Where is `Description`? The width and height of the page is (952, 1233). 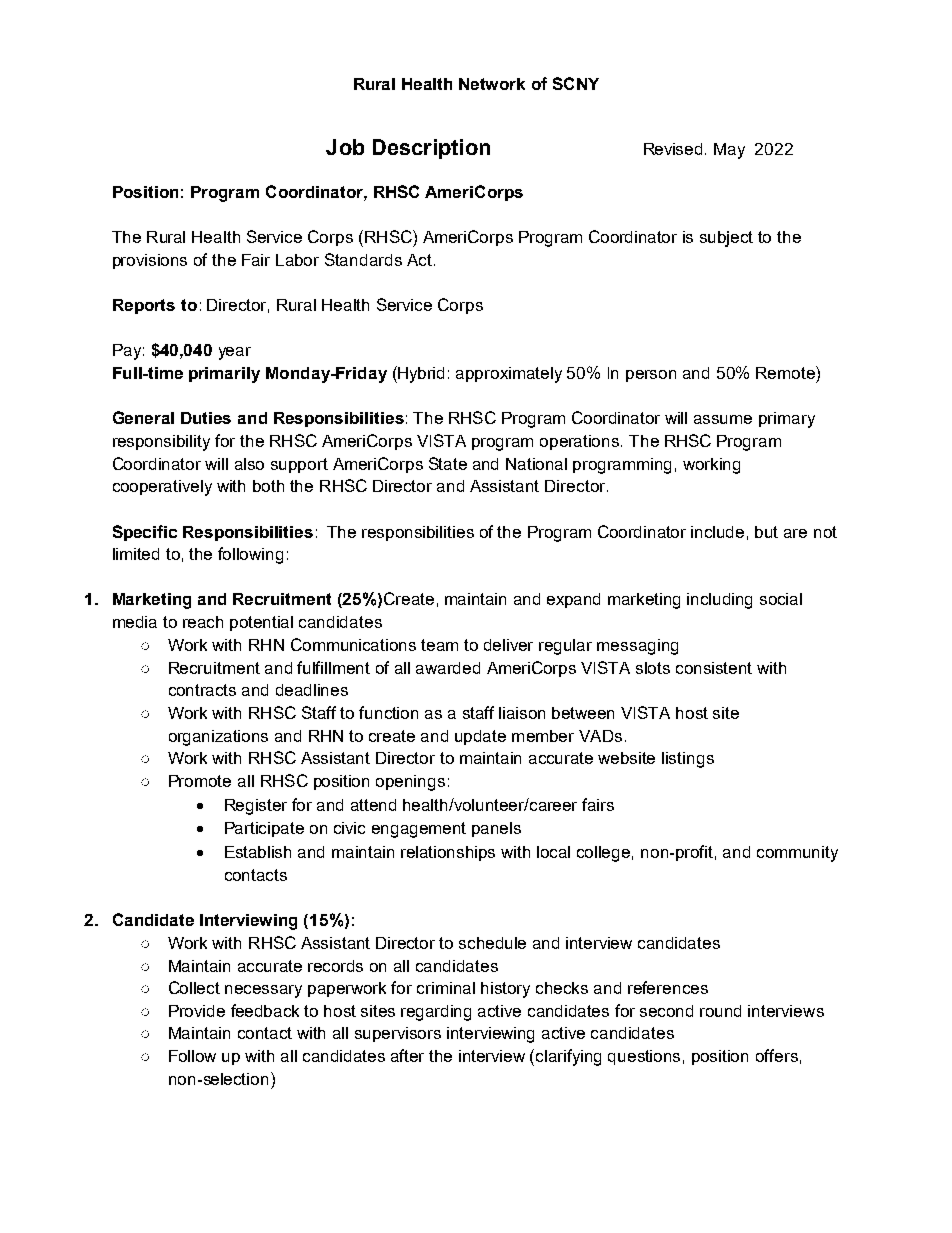
Description is located at coordinates (431, 149).
